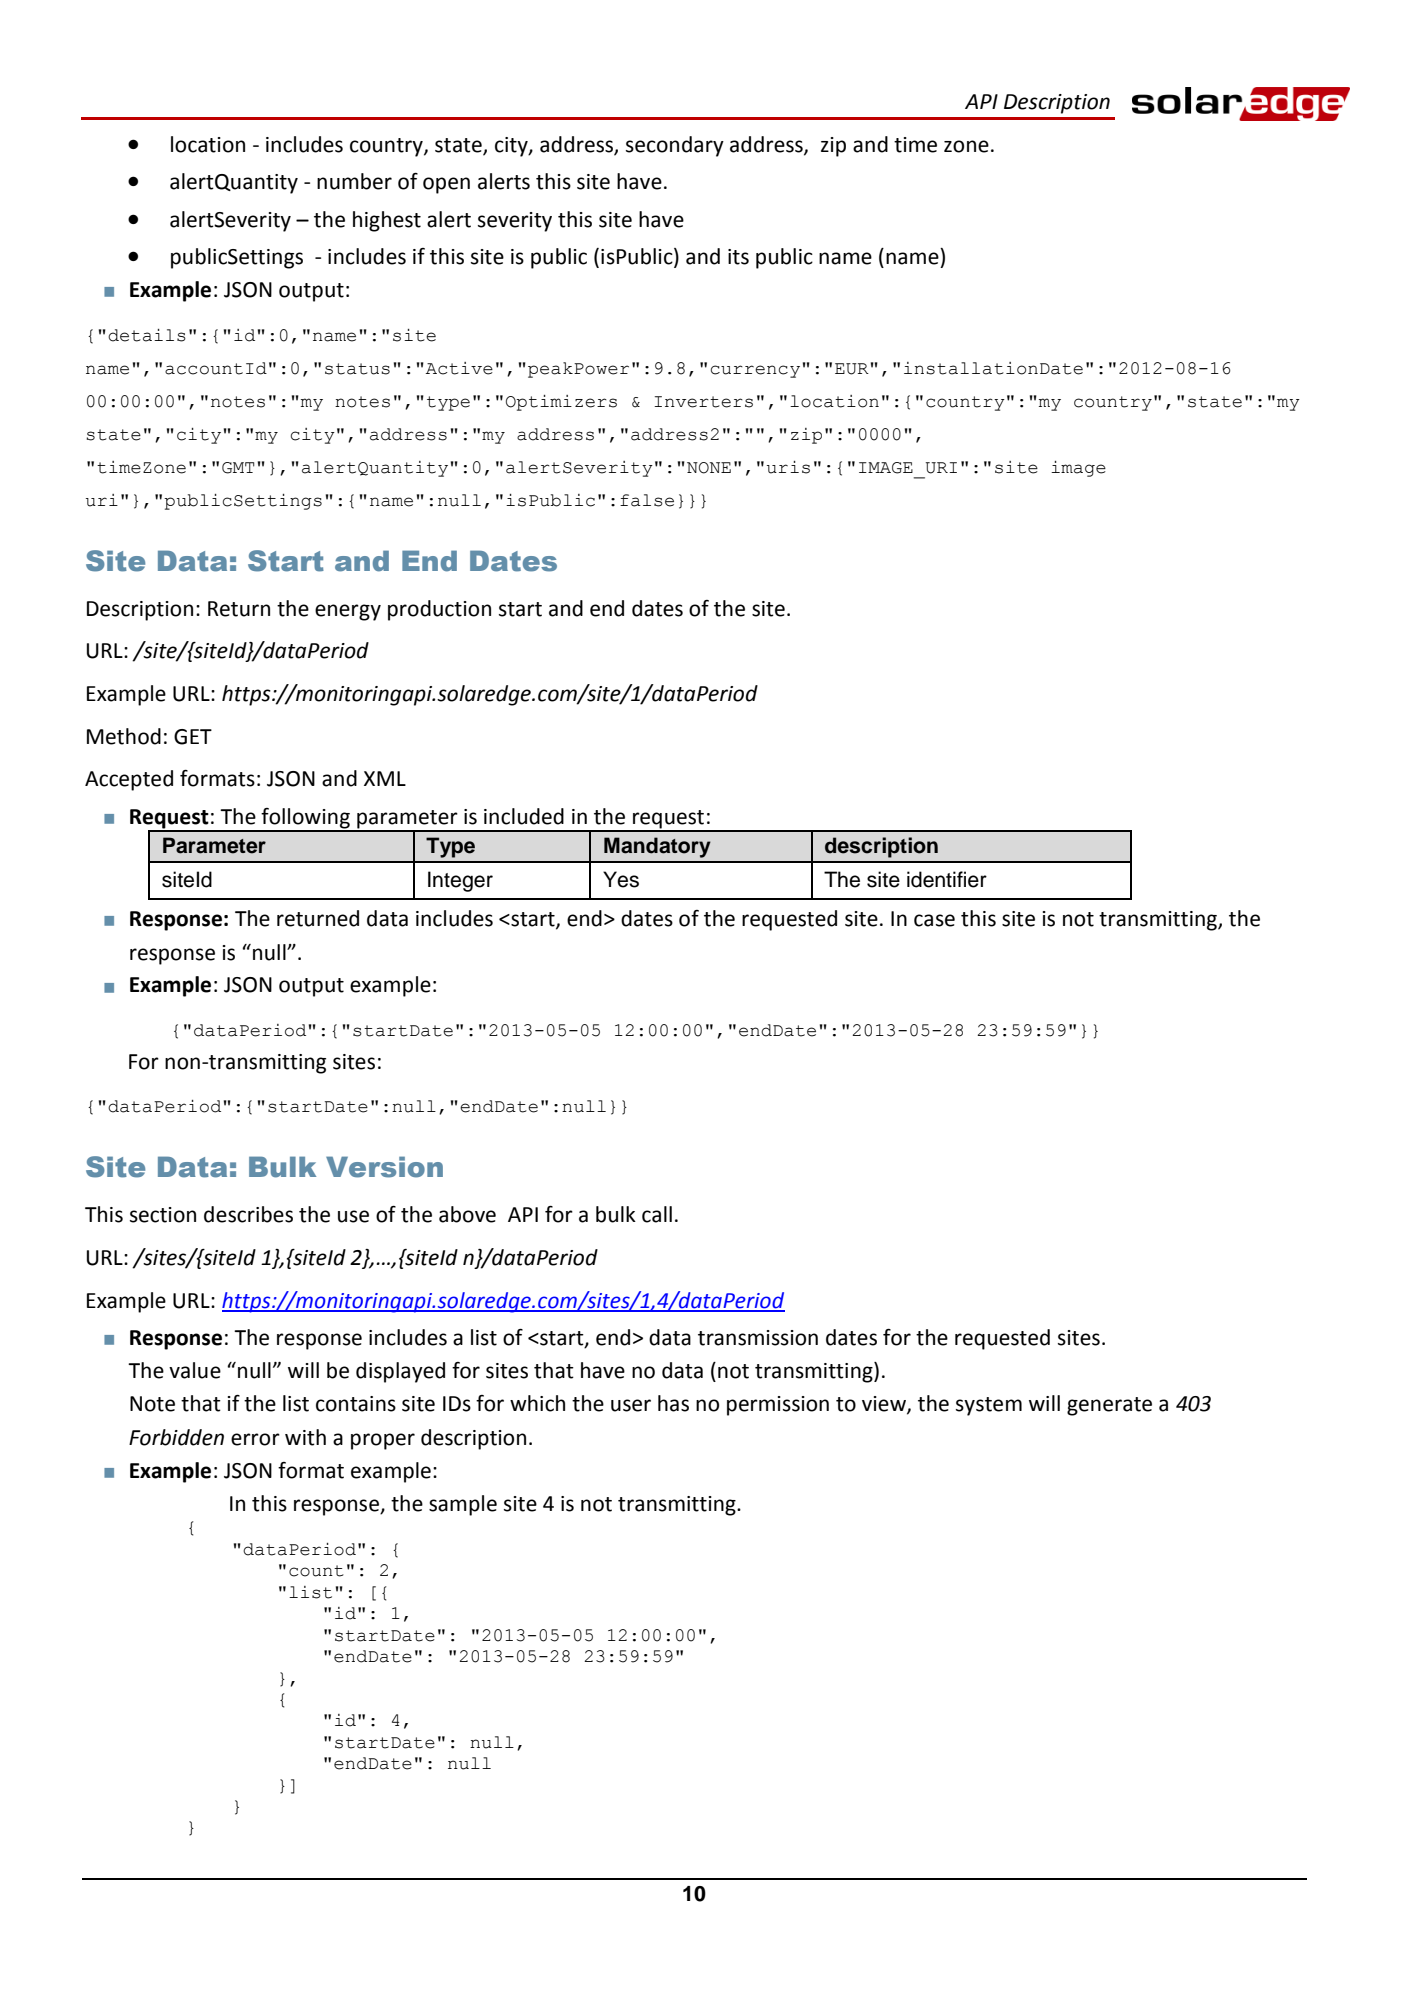 This screenshot has height=1991, width=1408. Describe the element at coordinates (947, 879) in the screenshot. I see `identifier` at that location.
